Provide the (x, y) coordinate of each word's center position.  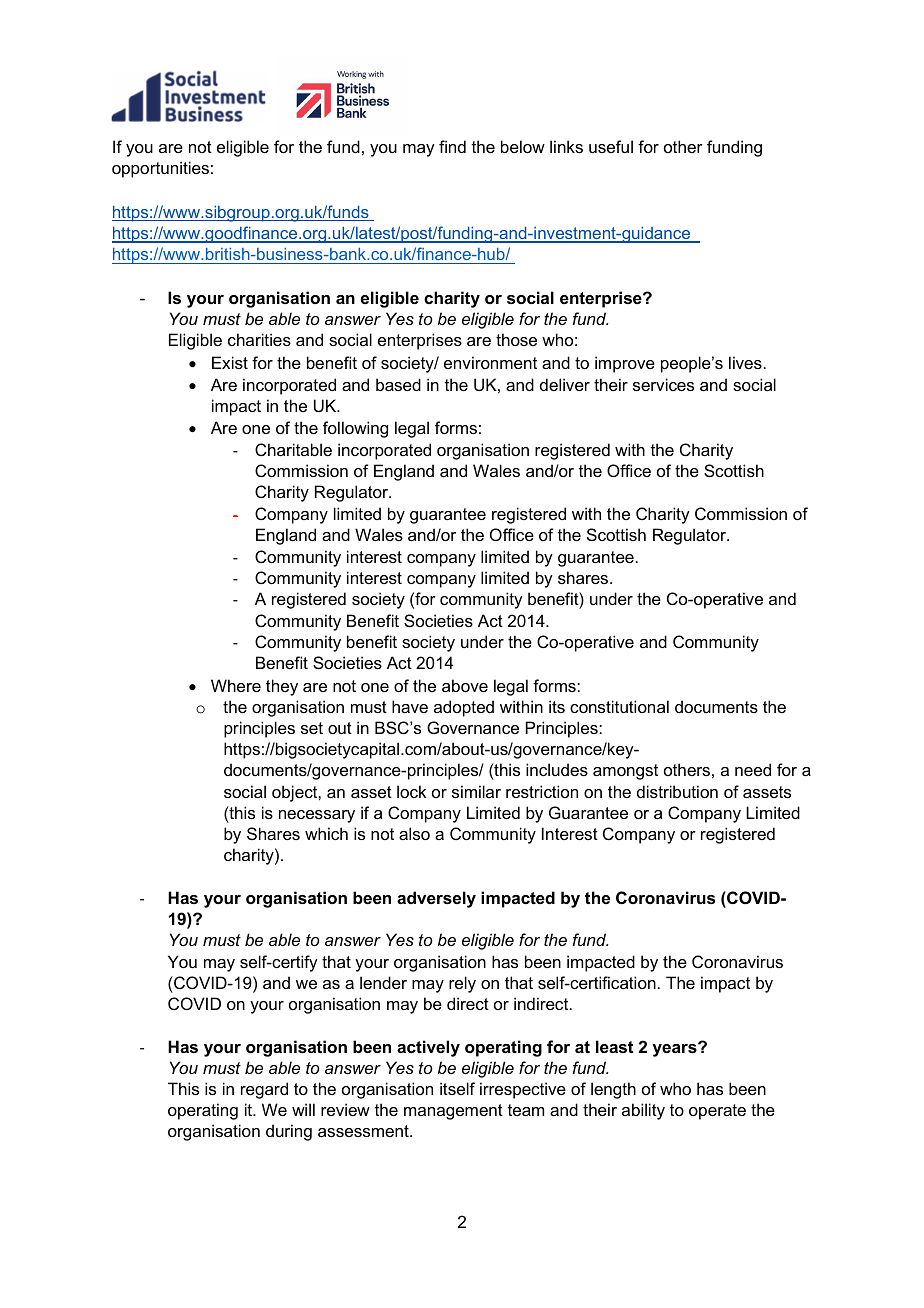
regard (264, 1090)
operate (717, 1112)
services (663, 384)
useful (611, 146)
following (355, 429)
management (453, 1112)
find (452, 146)
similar (476, 791)
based (398, 384)
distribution (677, 791)
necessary (317, 816)
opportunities (160, 169)
